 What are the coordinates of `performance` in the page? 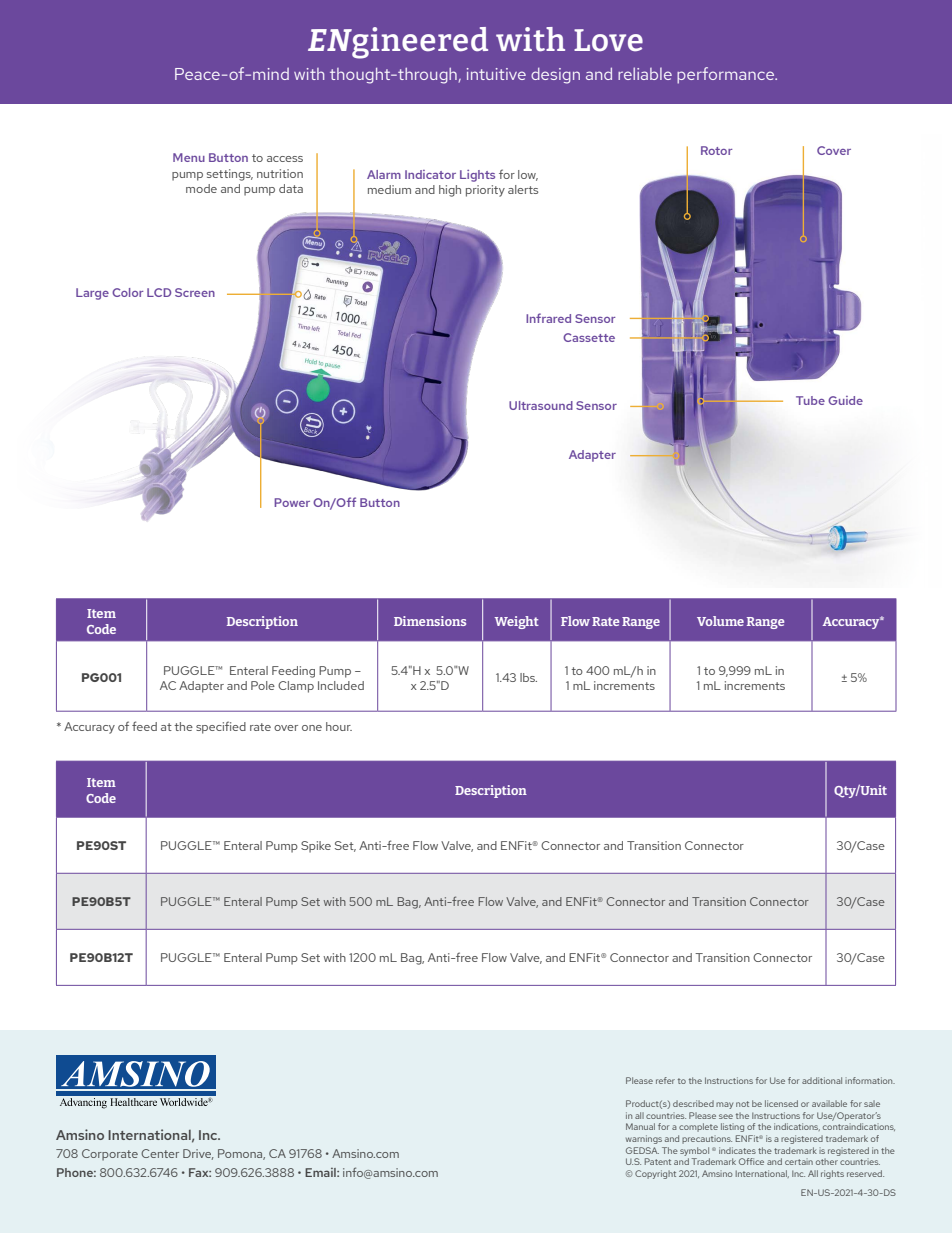 It's located at (727, 75).
